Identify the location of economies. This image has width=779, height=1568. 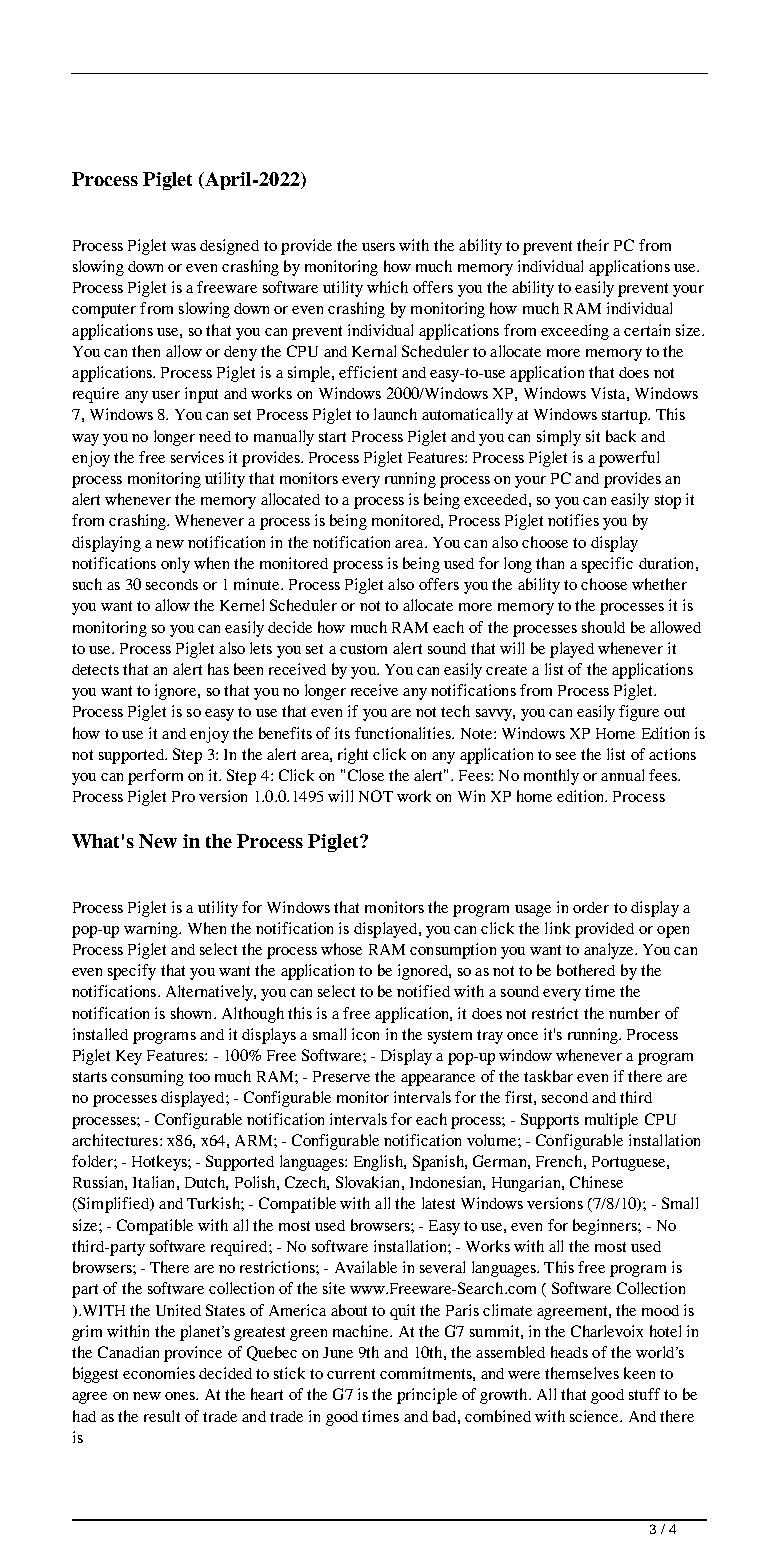
(159, 1373).
